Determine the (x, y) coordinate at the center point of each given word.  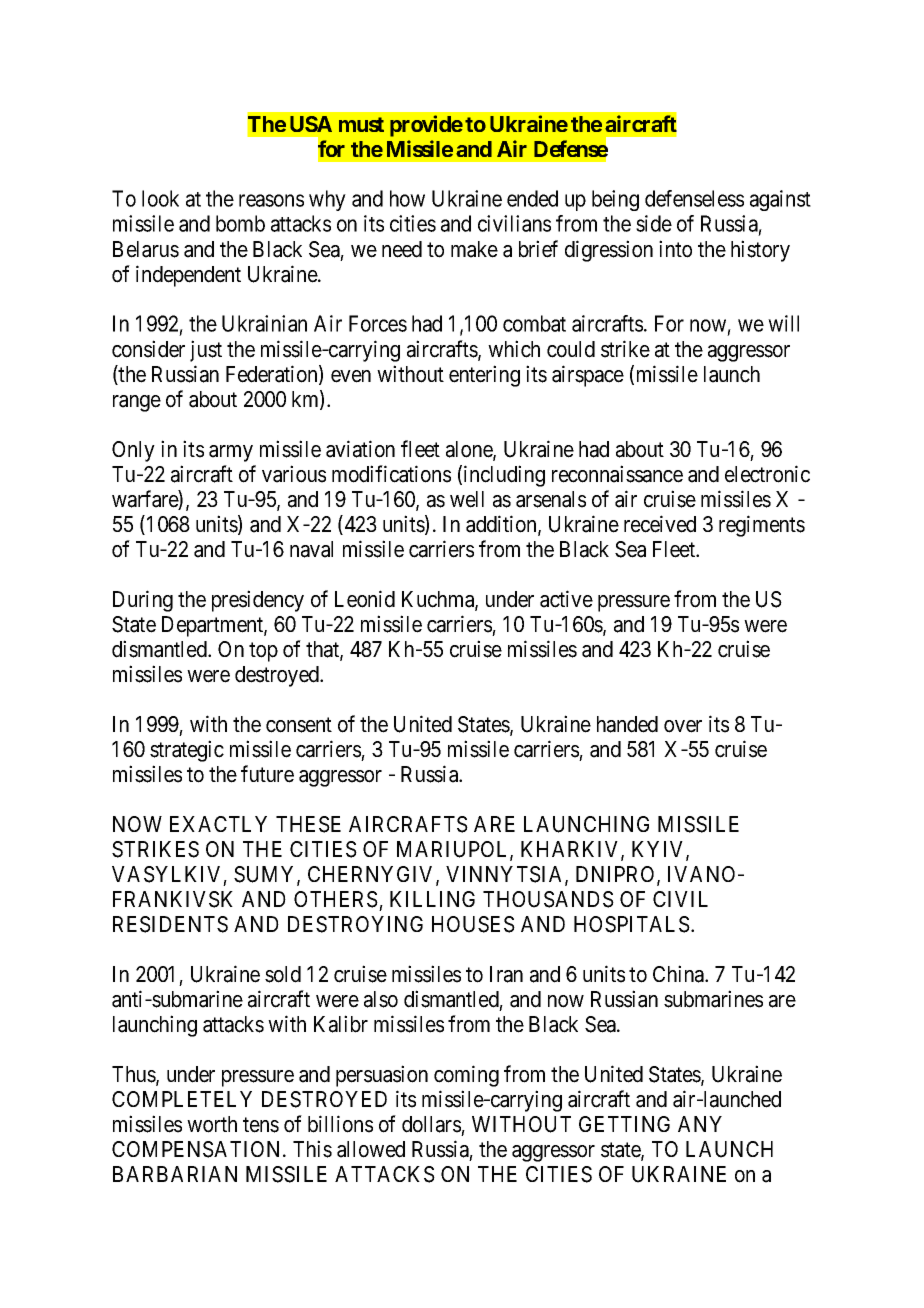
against (780, 200)
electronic (767, 474)
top (263, 652)
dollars (431, 1124)
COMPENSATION (198, 1149)
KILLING (432, 899)
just (206, 351)
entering (484, 376)
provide (426, 126)
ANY (700, 1124)
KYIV (659, 850)
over (683, 726)
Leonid (365, 599)
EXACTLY (218, 824)
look (160, 198)
